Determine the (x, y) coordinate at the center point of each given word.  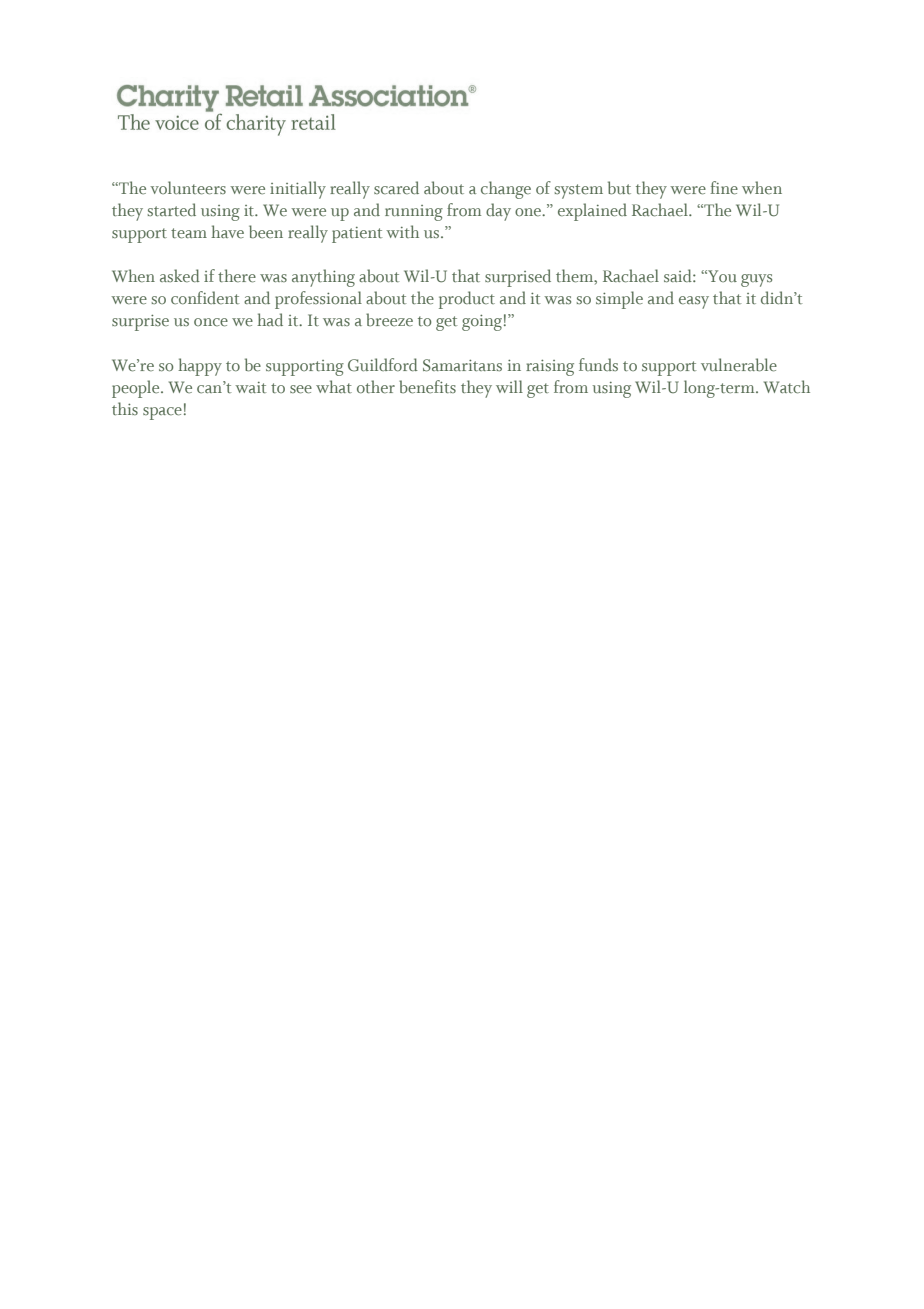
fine (724, 188)
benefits (427, 387)
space (162, 413)
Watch (787, 387)
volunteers (188, 188)
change (506, 190)
